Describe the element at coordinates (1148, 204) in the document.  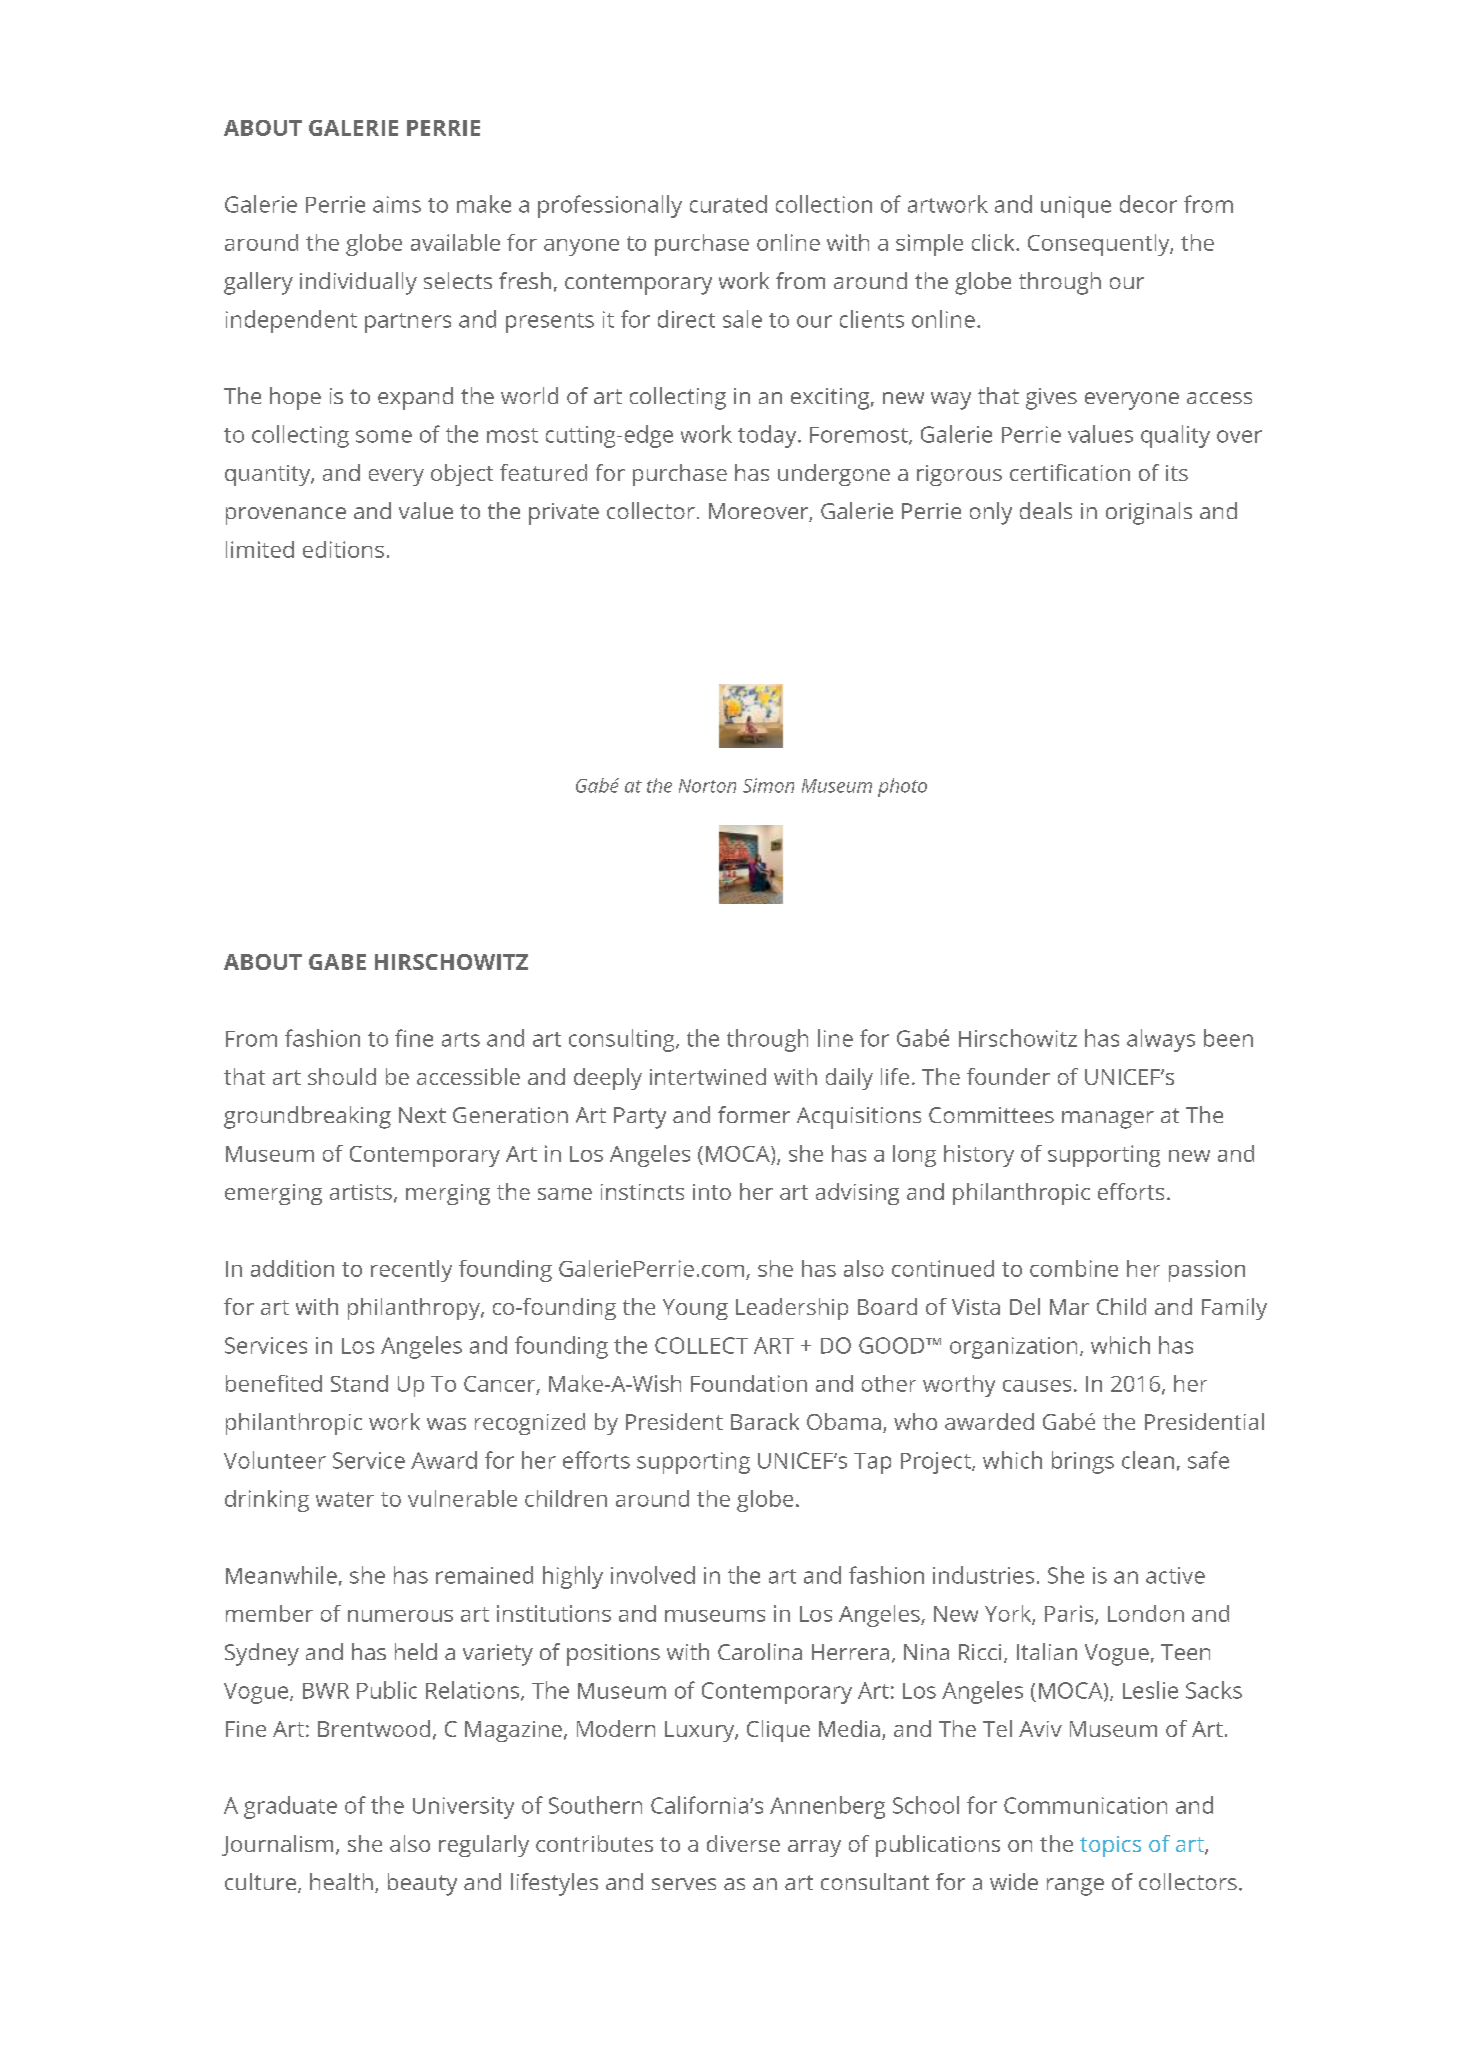
I see `decor` at that location.
